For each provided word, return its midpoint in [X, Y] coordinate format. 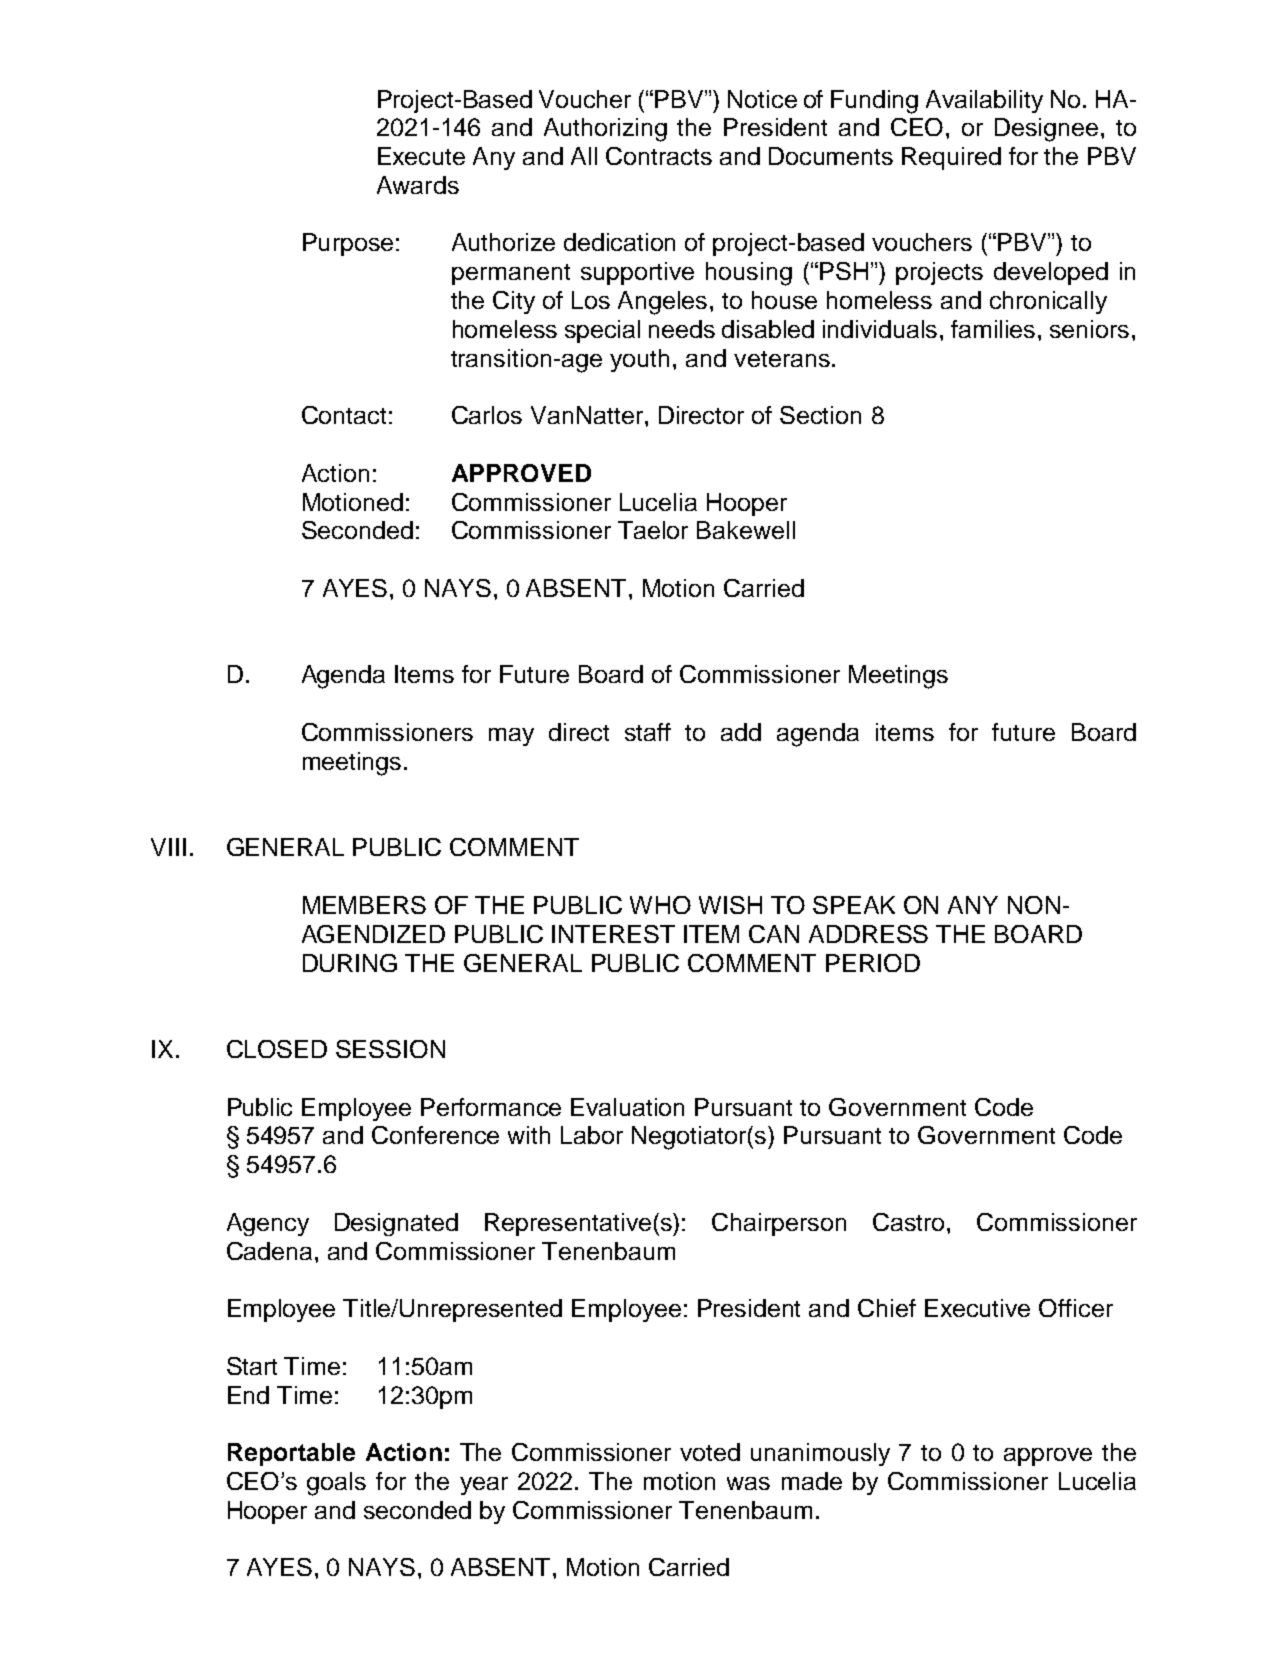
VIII [168, 847]
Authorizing [605, 130]
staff [648, 732]
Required [951, 158]
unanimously [820, 1454]
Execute [421, 156]
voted [710, 1452]
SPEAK [854, 905]
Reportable [291, 1454]
